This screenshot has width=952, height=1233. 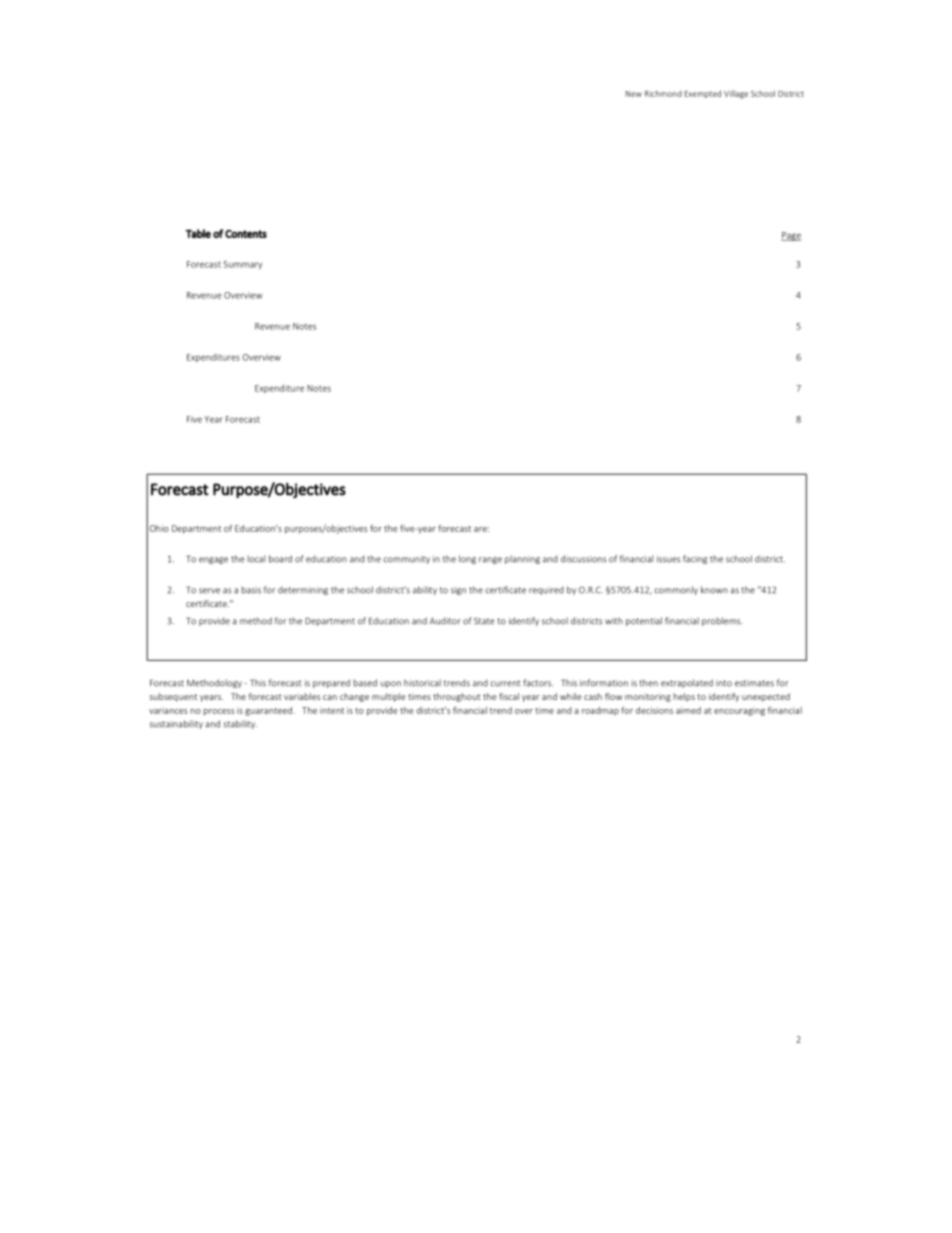 I want to click on Summary, so click(x=243, y=265).
